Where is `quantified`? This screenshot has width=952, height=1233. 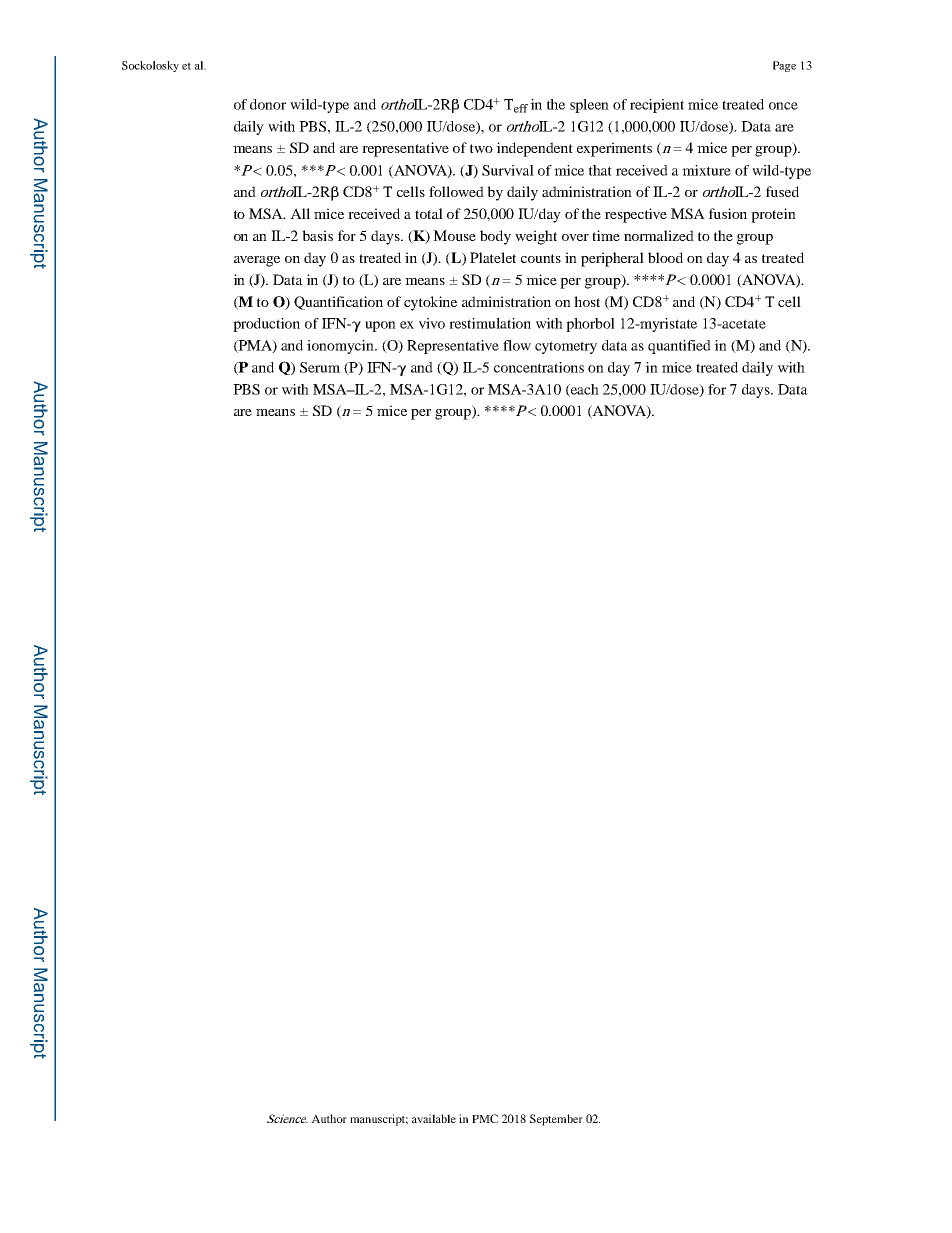 quantified is located at coordinates (679, 347).
